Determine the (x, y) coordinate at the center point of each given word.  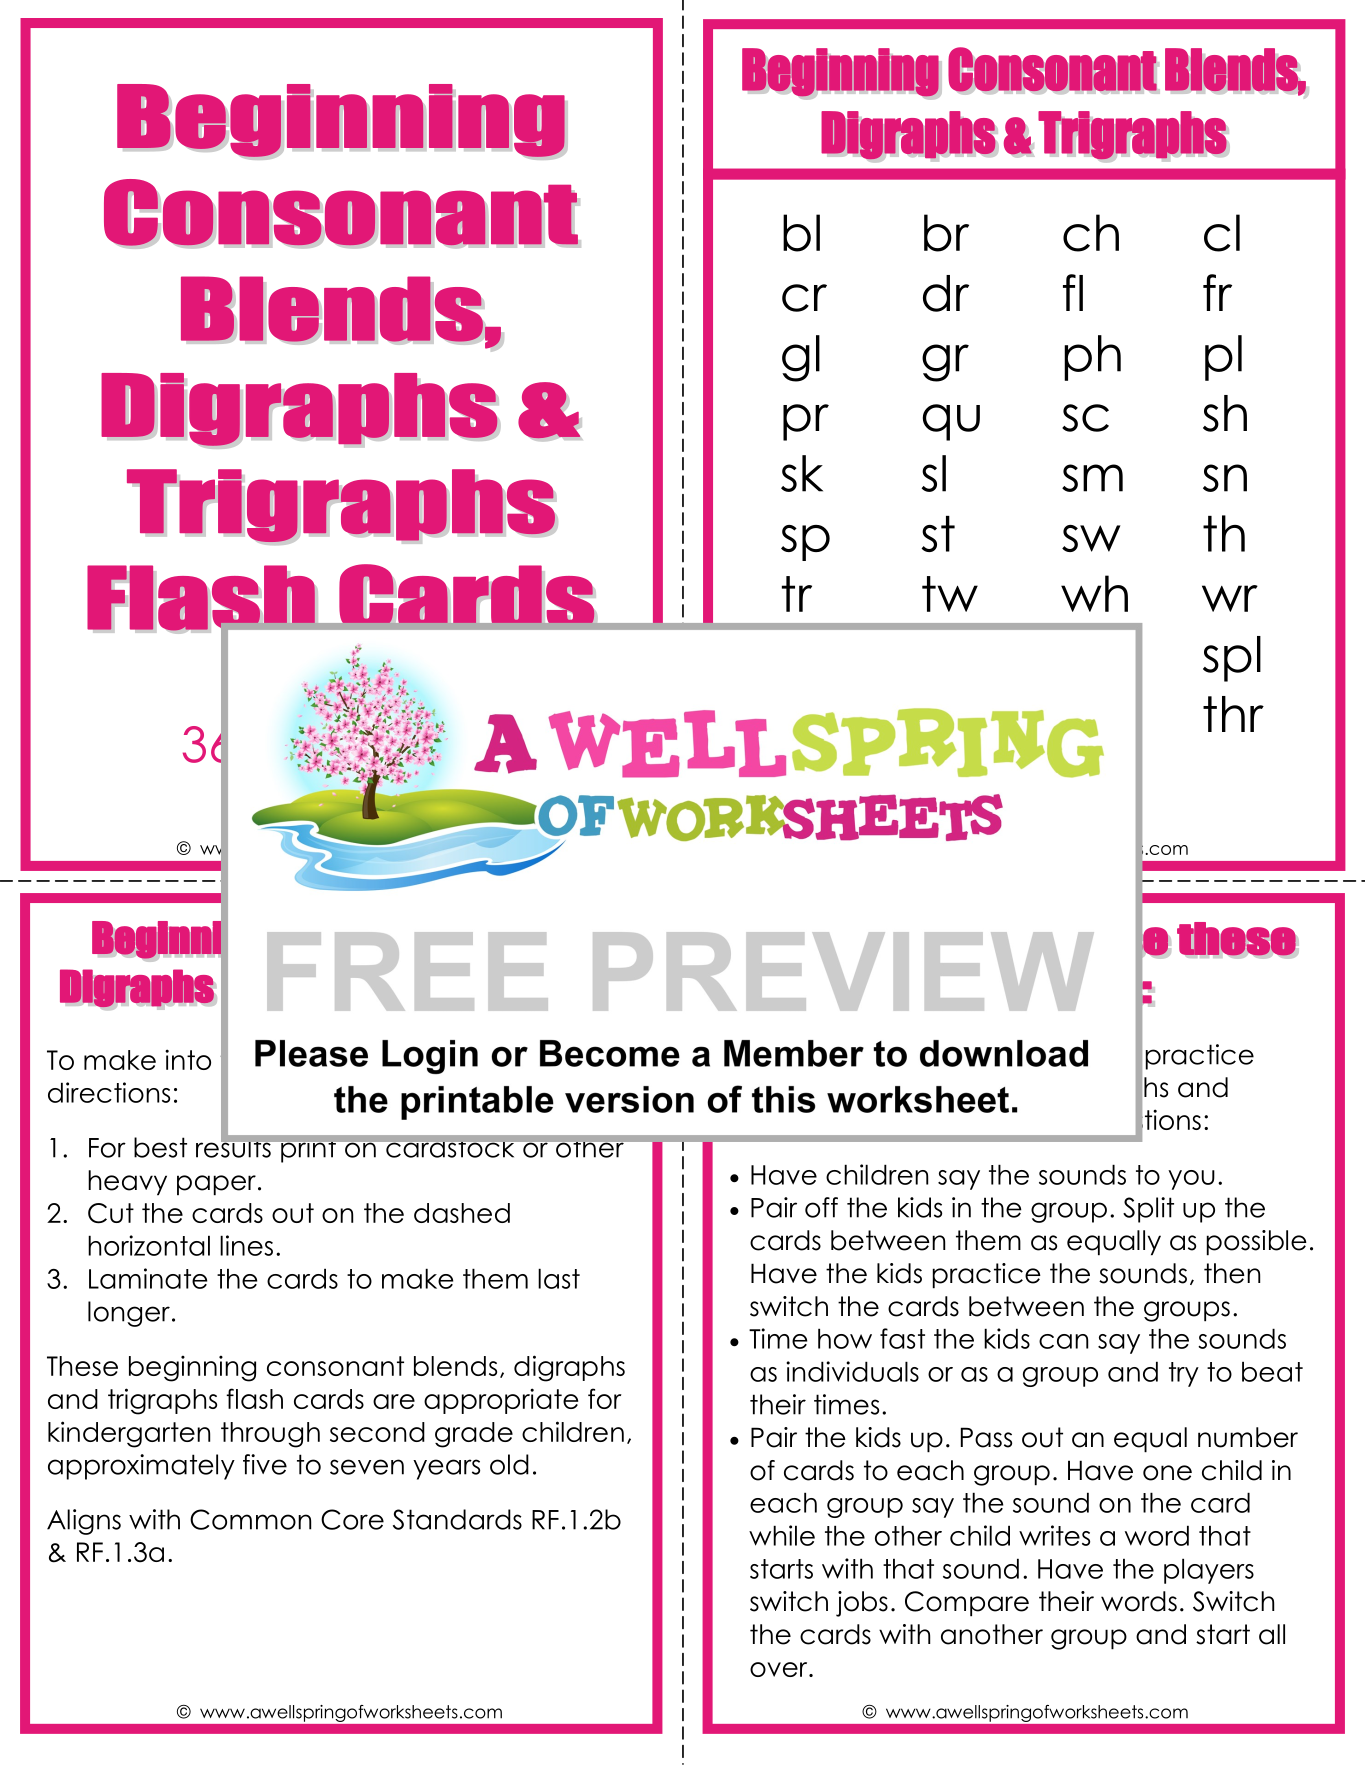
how (845, 1338)
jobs (862, 1604)
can (1063, 1341)
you (1191, 1180)
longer (129, 1314)
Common (250, 1519)
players (1209, 1571)
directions (109, 1092)
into (188, 1059)
